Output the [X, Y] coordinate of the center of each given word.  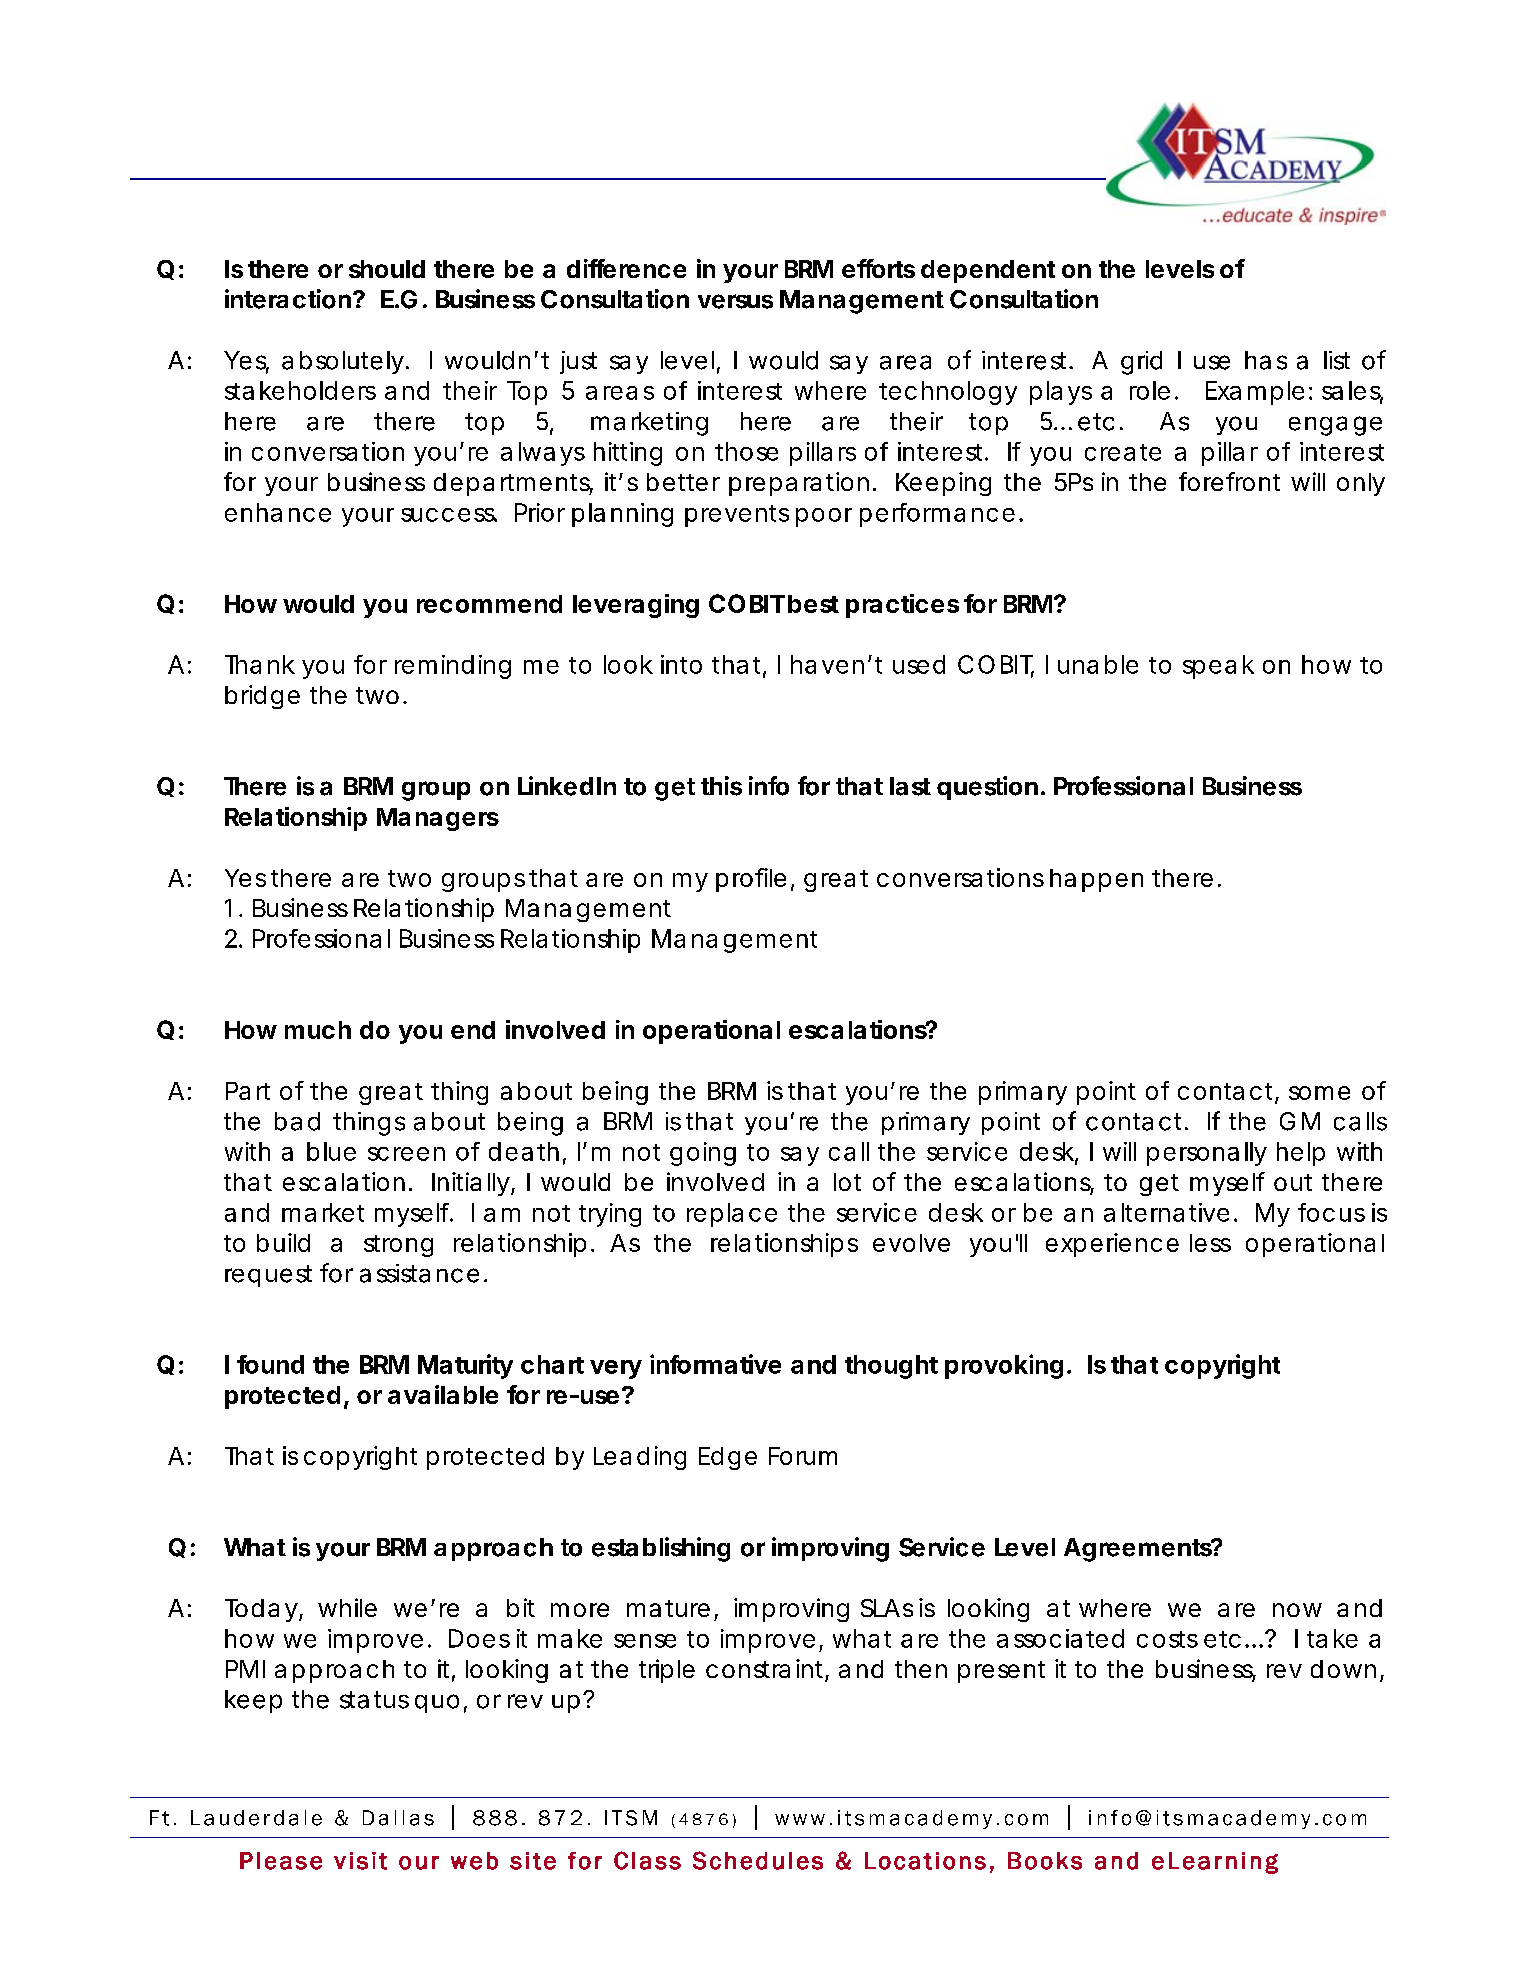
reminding [453, 667]
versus [735, 301]
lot [847, 1182]
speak [1218, 667]
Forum [803, 1456]
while [347, 1607]
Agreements [1139, 1550]
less [1210, 1243]
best [813, 604]
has [1266, 360]
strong [398, 1246]
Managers [438, 819]
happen [1096, 880]
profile [751, 880]
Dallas [398, 1818]
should [387, 269]
